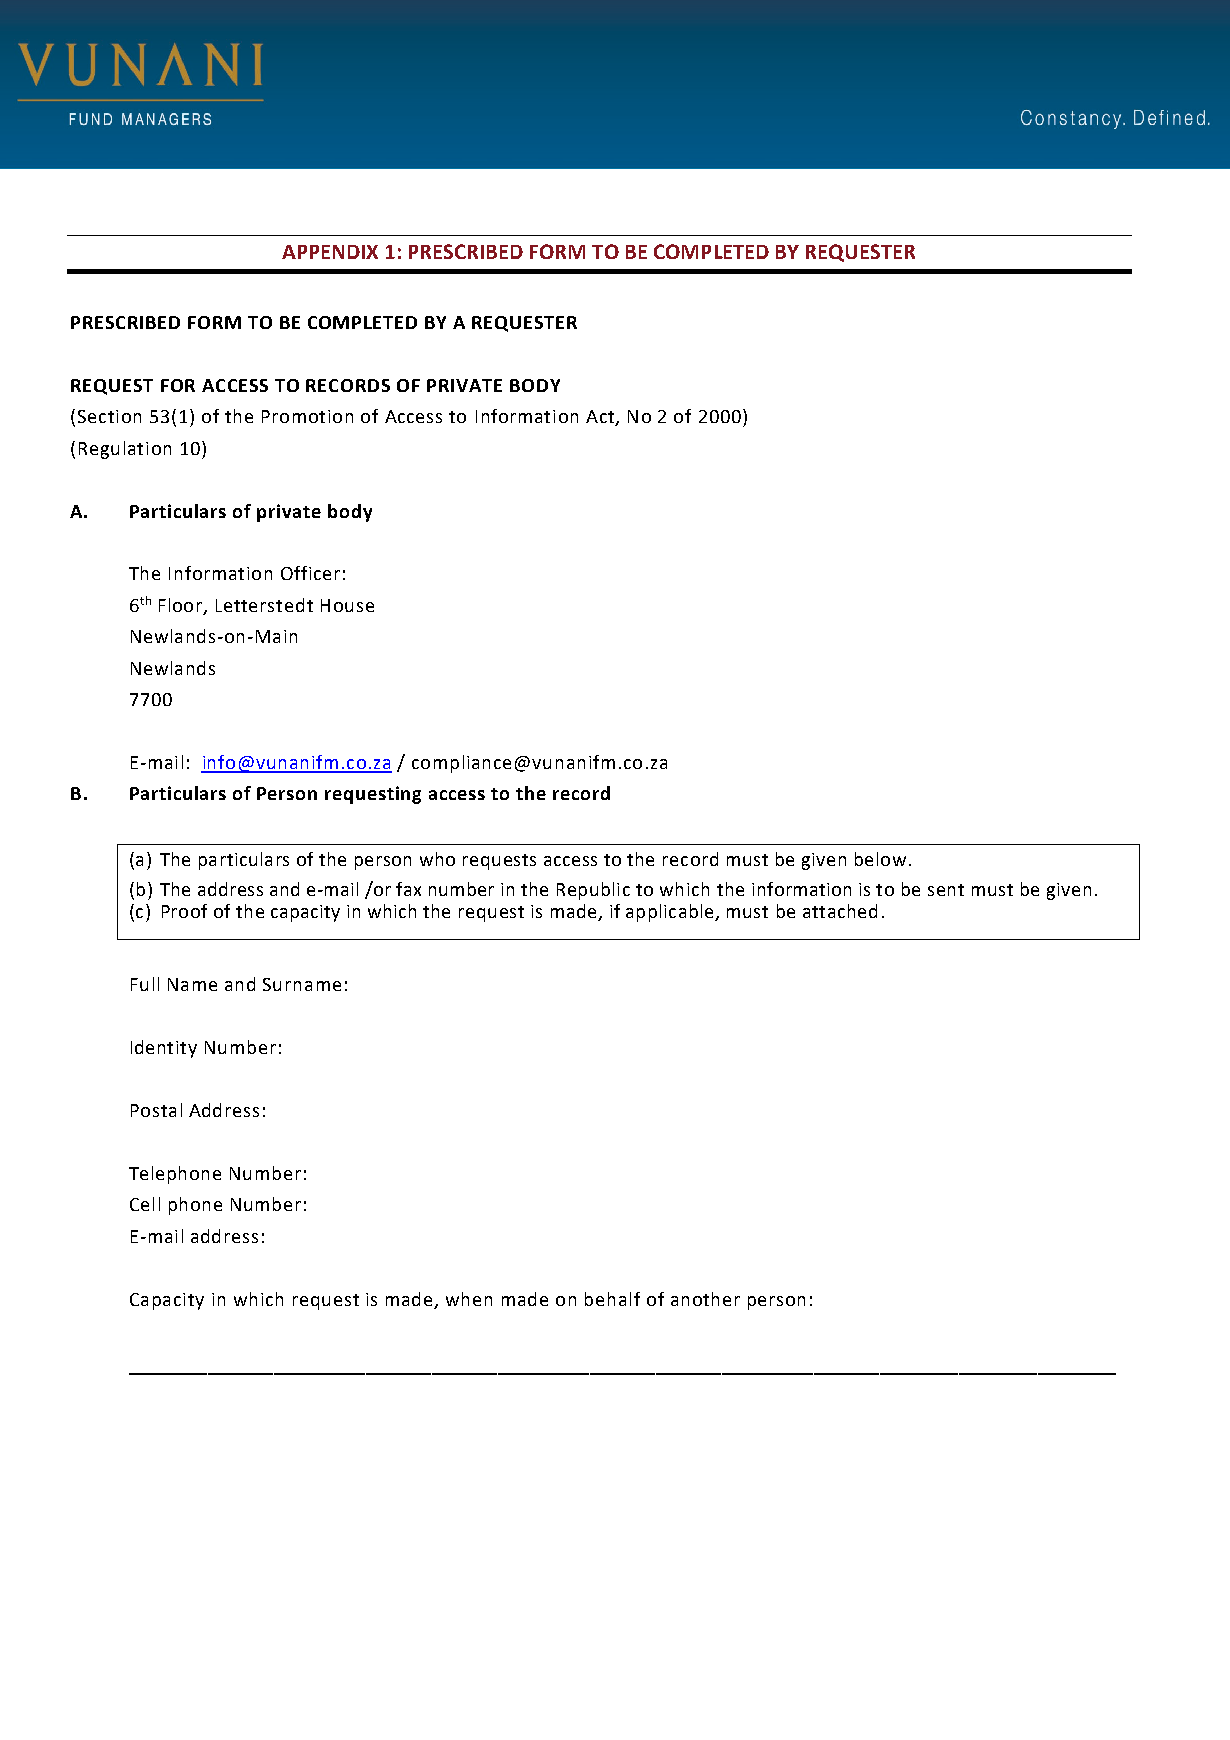  What do you see at coordinates (330, 252) in the screenshot?
I see `APPENDIX` at bounding box center [330, 252].
